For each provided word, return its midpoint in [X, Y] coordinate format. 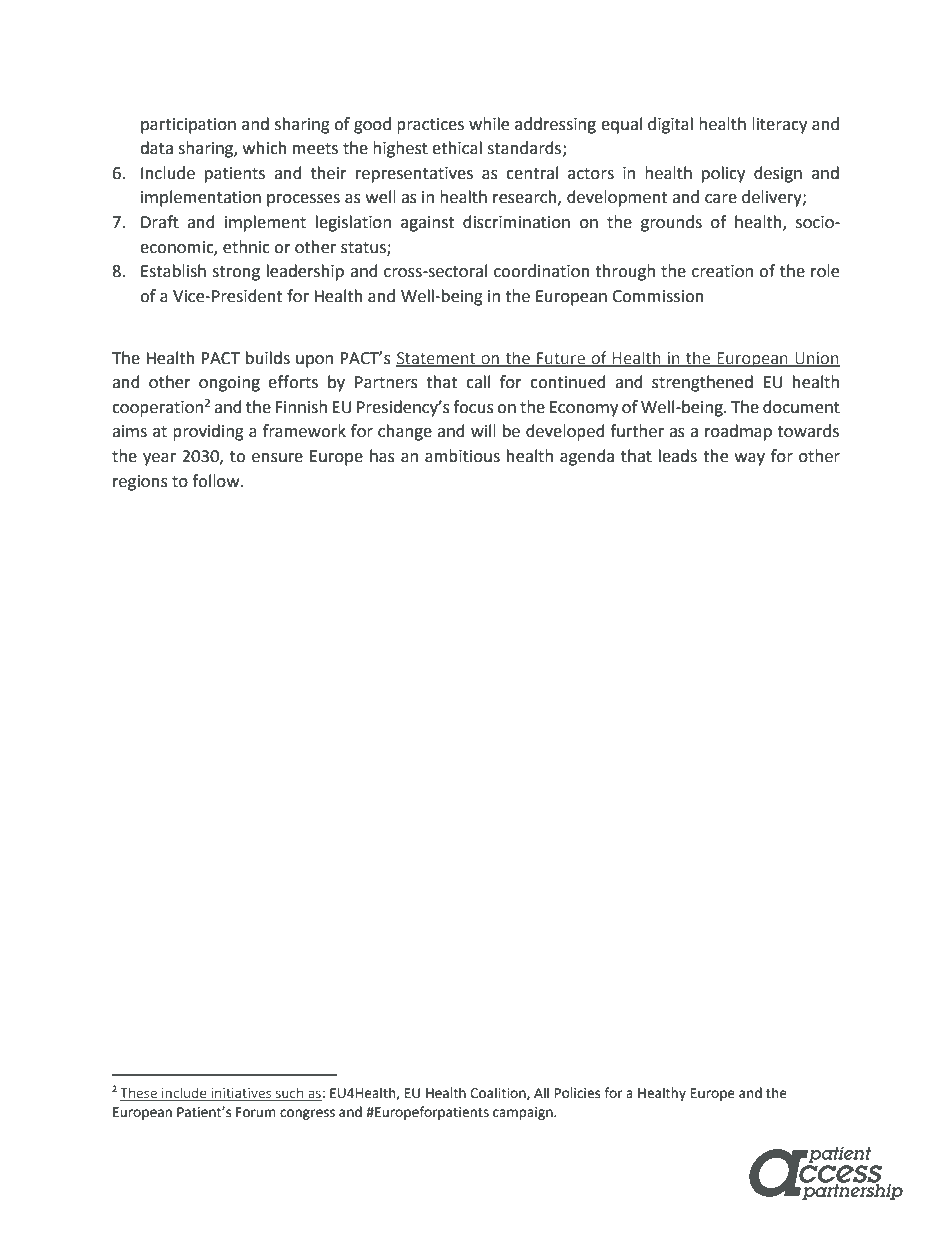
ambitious [462, 456]
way [750, 459]
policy [723, 174]
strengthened [702, 383]
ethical [457, 148]
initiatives [241, 1093]
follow [217, 481]
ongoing [229, 384]
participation [188, 126]
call [478, 382]
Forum [256, 1112]
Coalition [499, 1093]
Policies [577, 1093]
